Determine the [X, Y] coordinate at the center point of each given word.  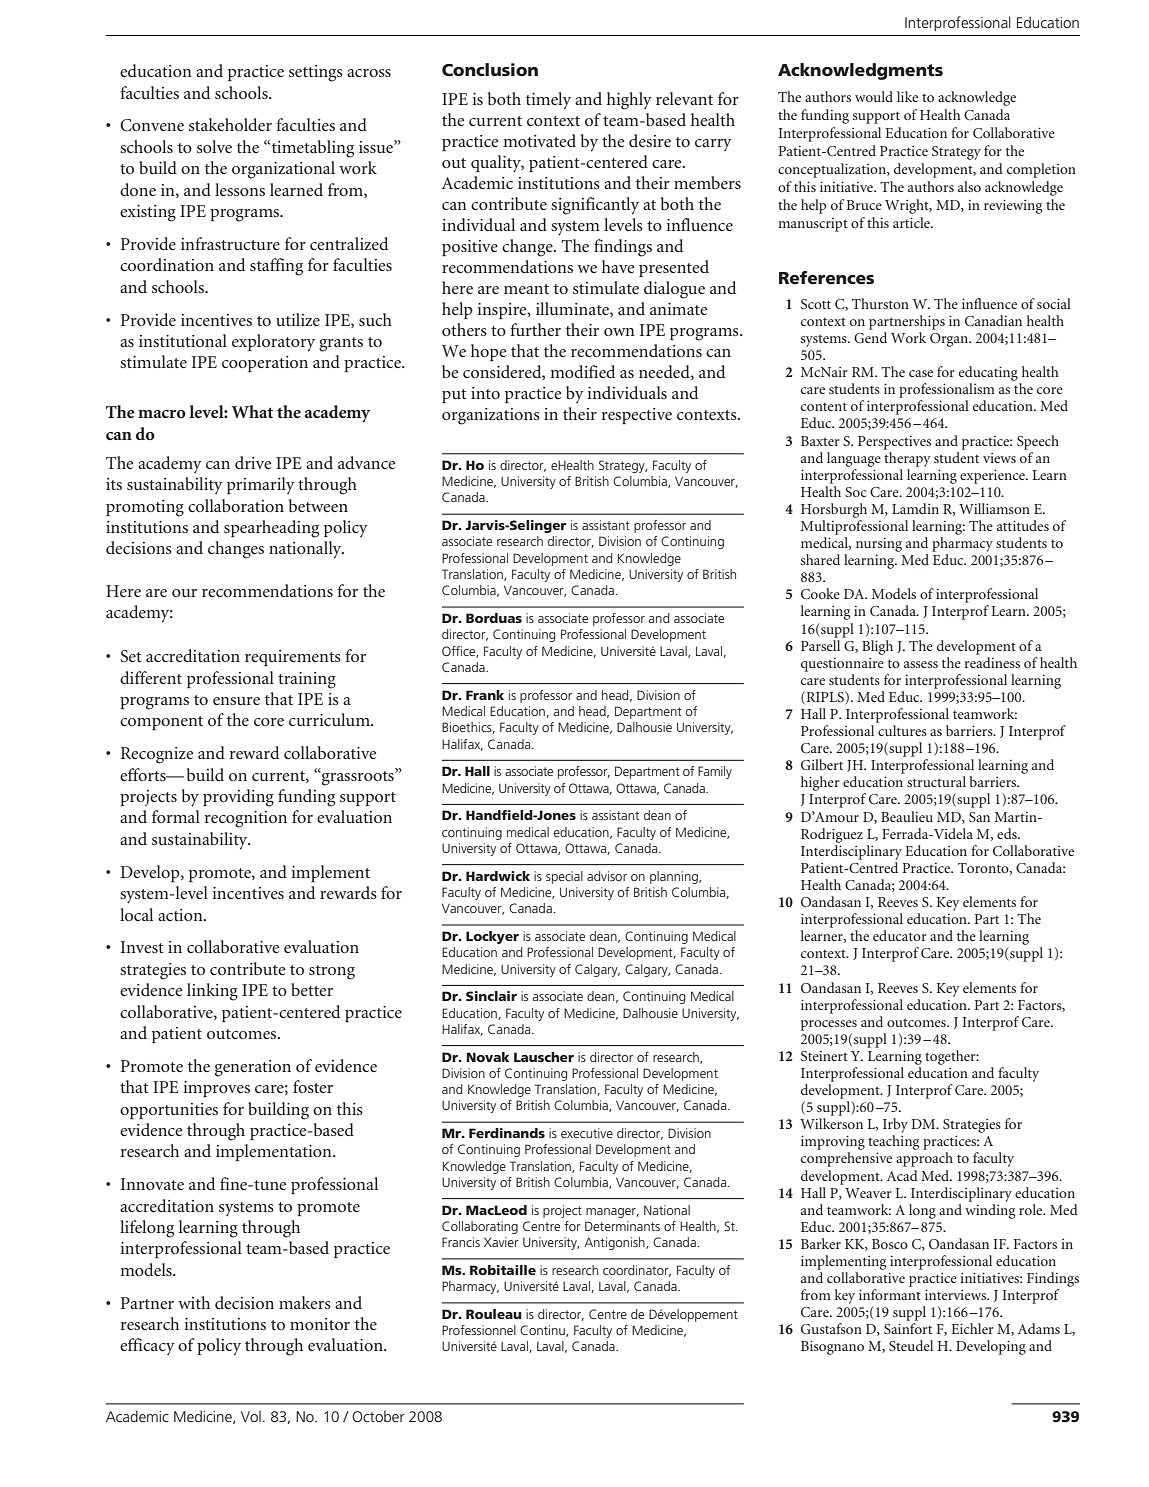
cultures [902, 730]
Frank [485, 695]
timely [548, 100]
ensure [236, 701]
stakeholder [230, 124]
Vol [251, 1416]
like [907, 96]
